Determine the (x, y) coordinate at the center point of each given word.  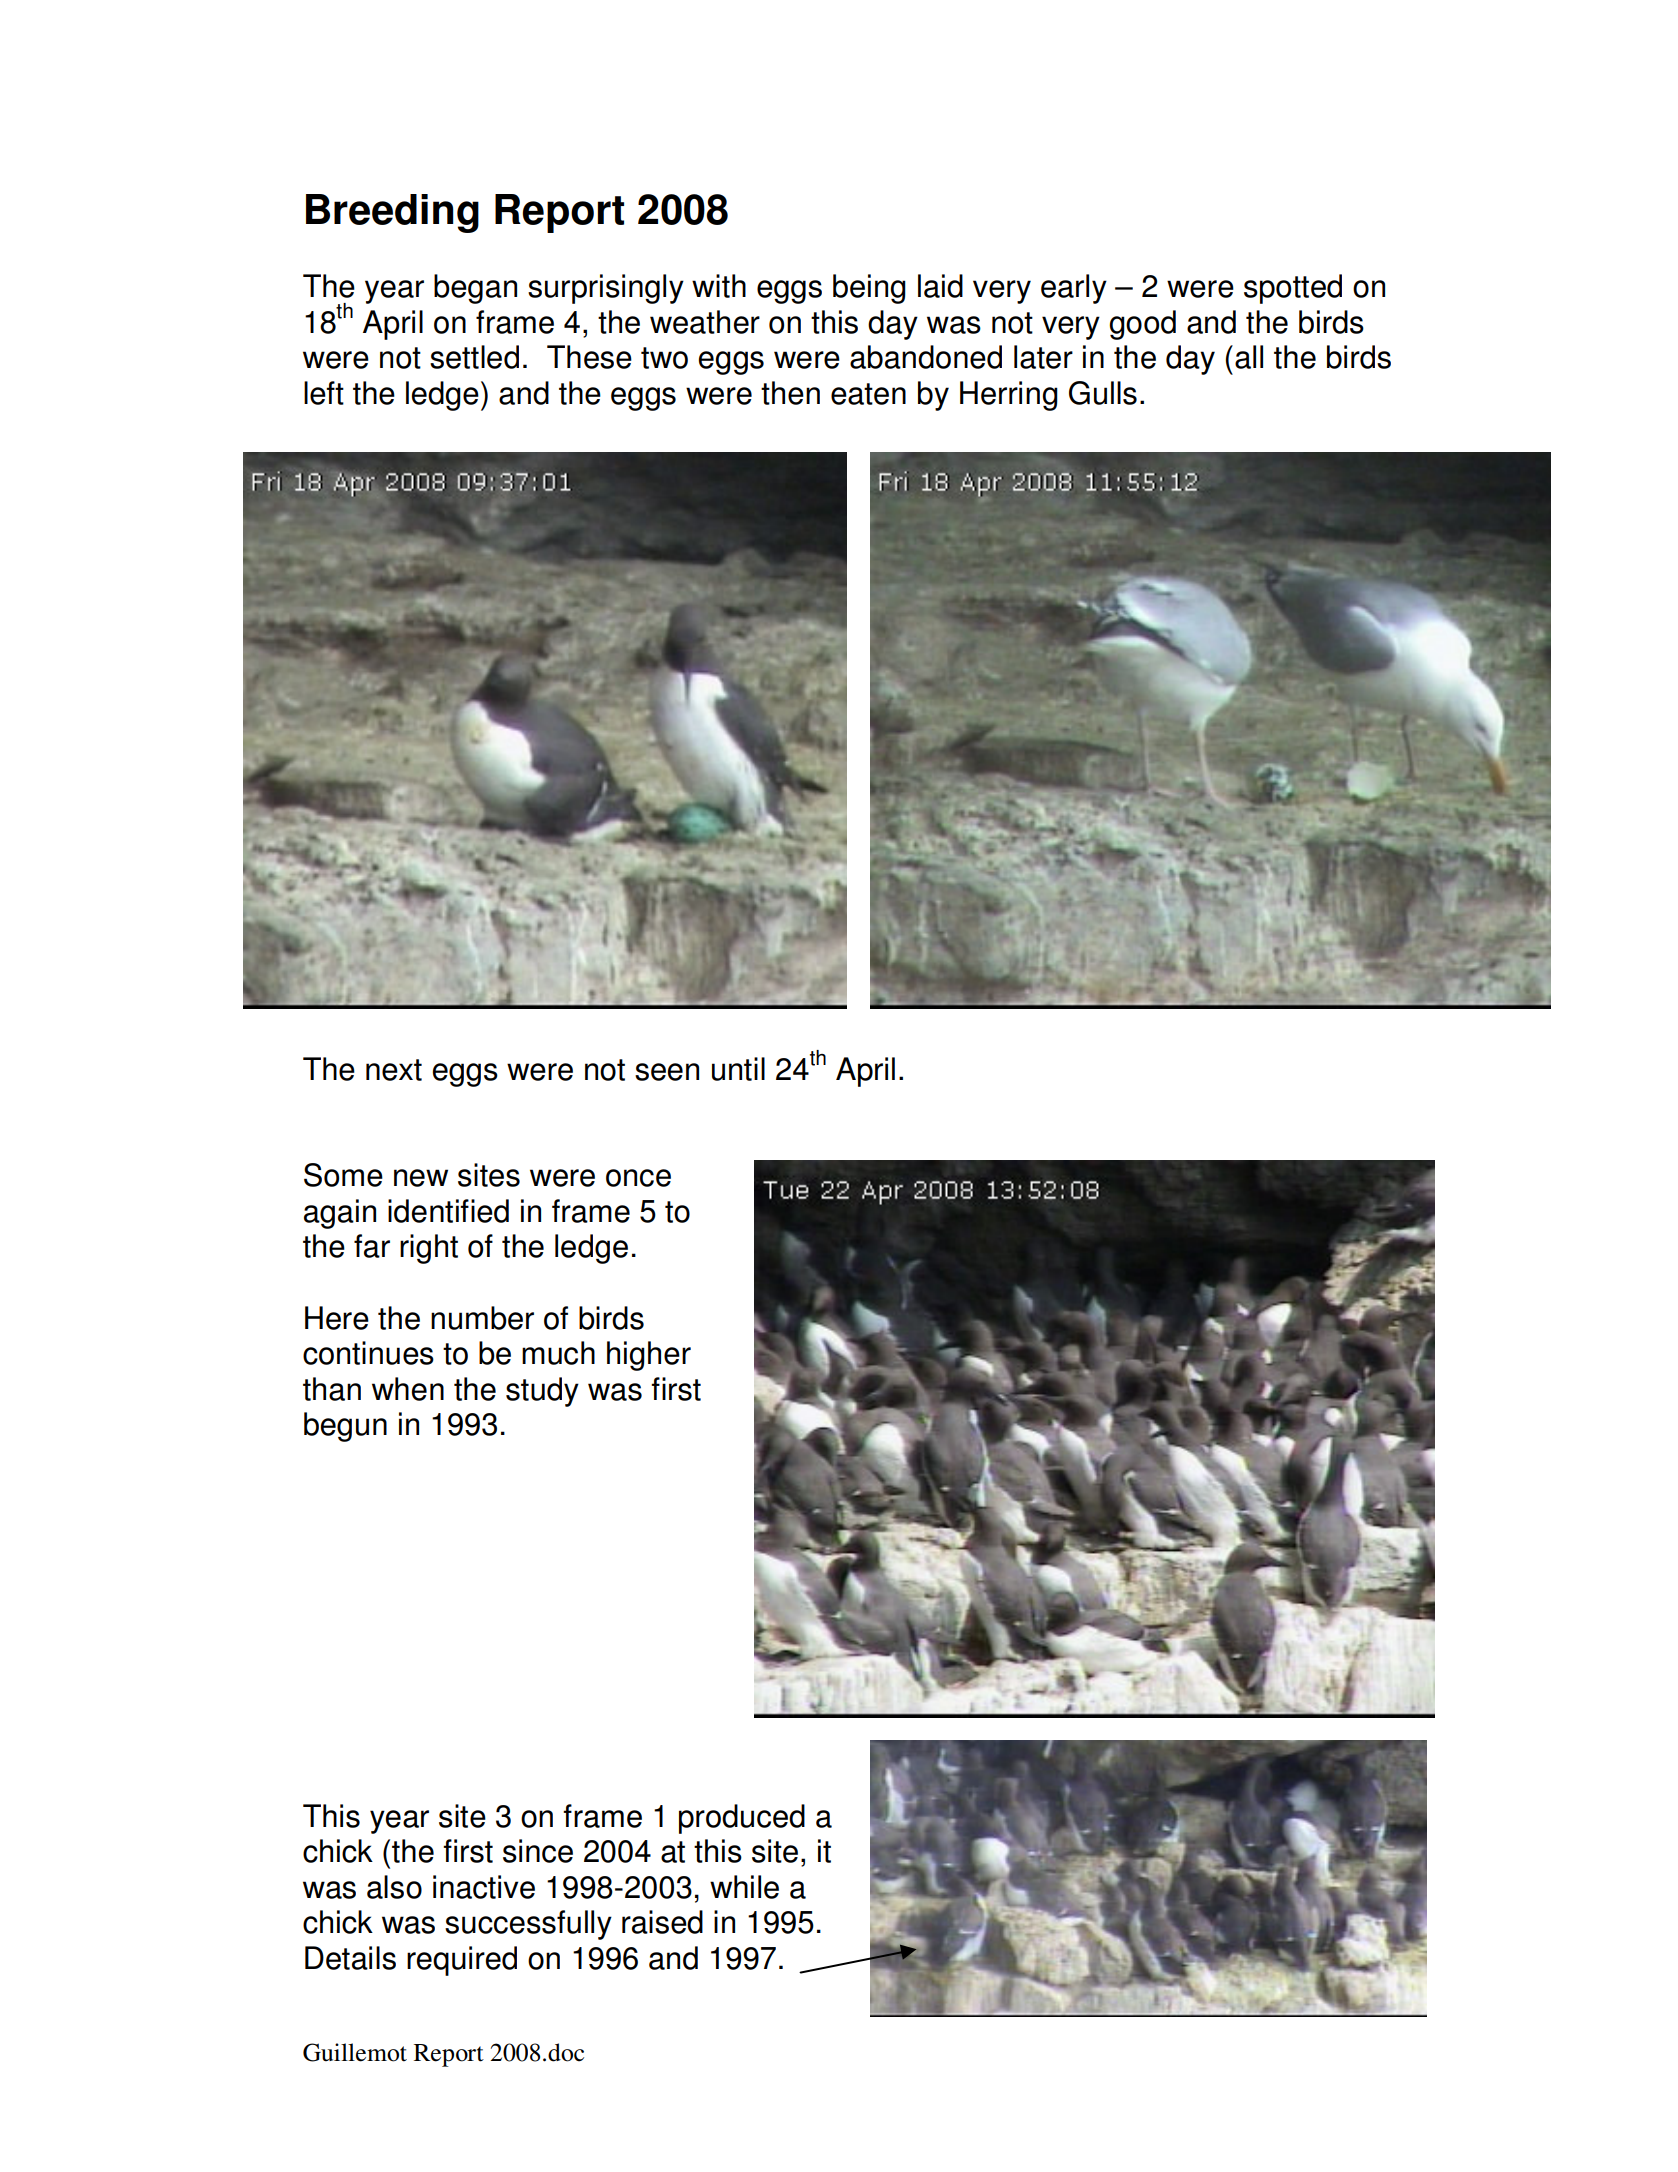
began (475, 289)
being (869, 289)
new (421, 1178)
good (1142, 325)
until (738, 1069)
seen (667, 1072)
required (462, 1961)
